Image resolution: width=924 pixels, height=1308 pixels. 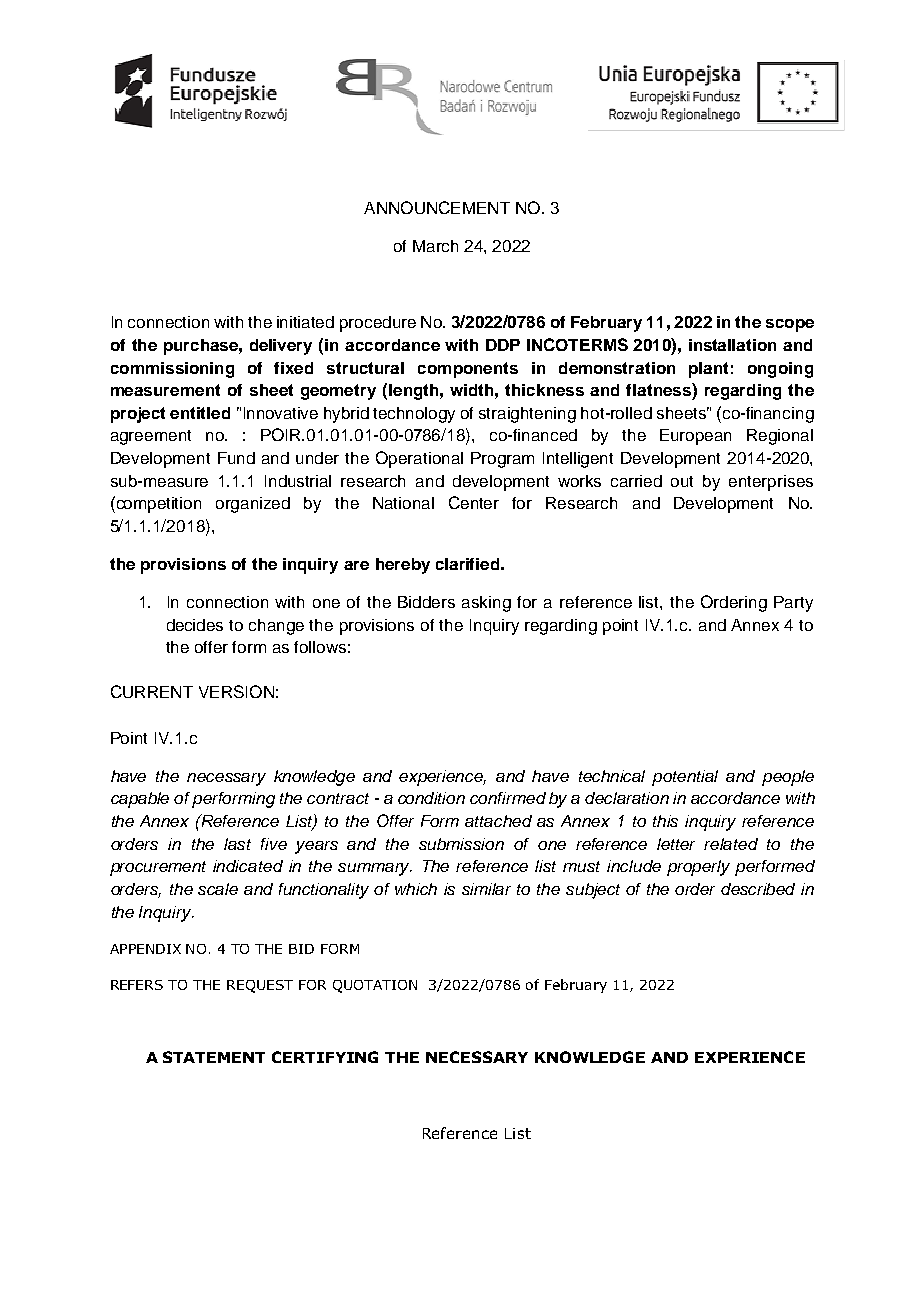 I want to click on STATEMENT, so click(x=214, y=1057).
